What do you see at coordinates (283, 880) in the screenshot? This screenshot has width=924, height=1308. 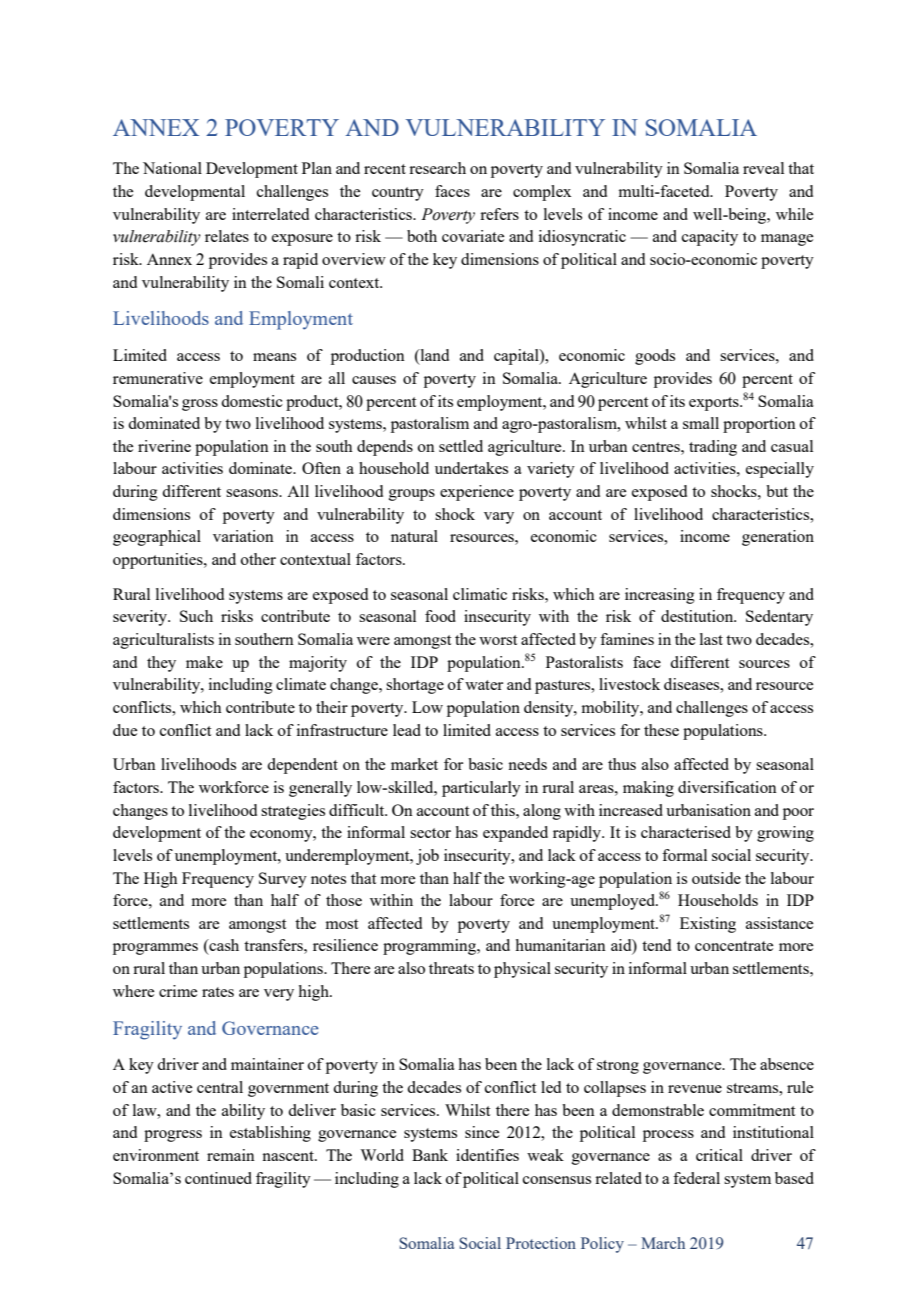 I see `Survey` at bounding box center [283, 880].
